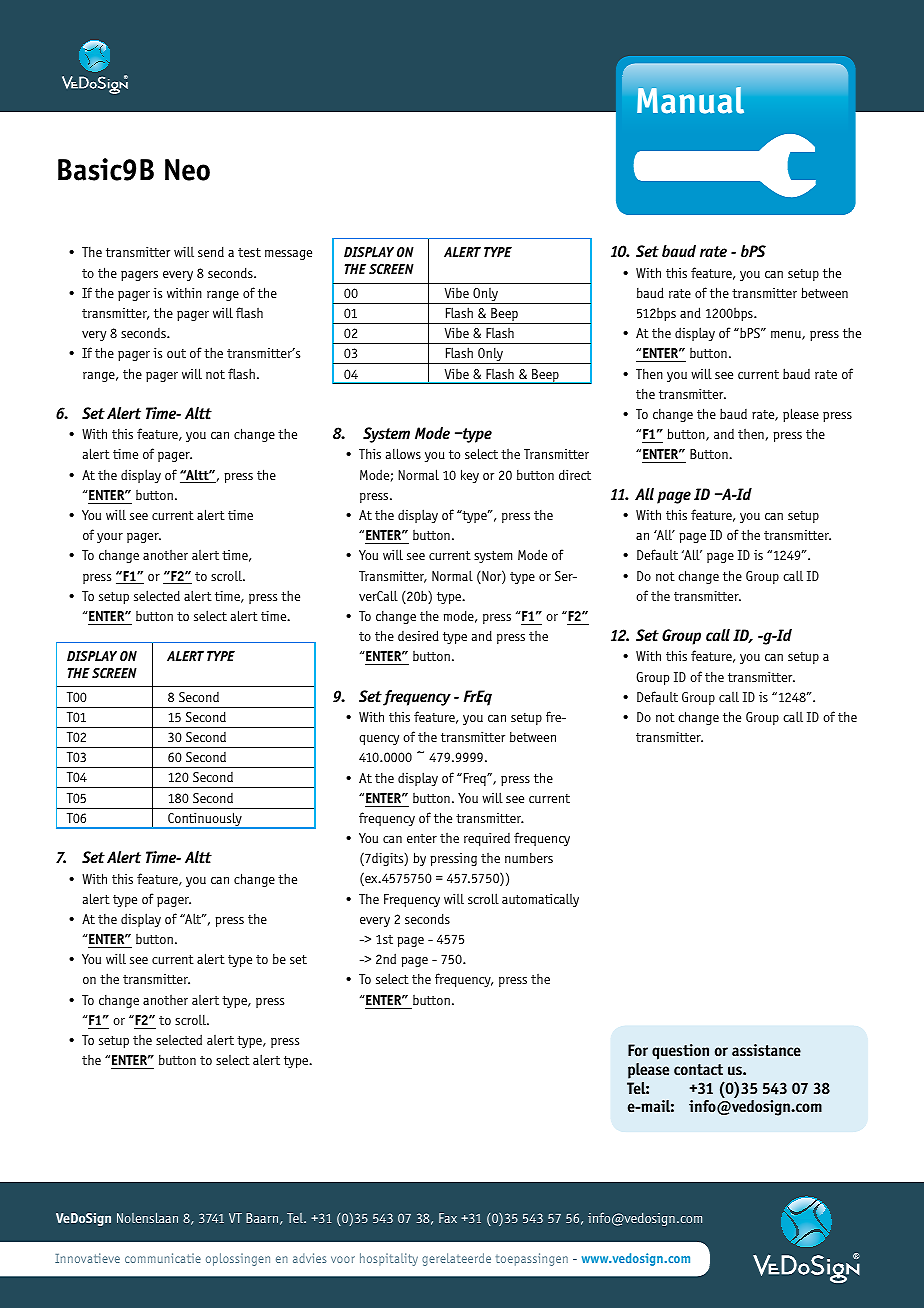 The height and width of the screenshot is (1308, 924). What do you see at coordinates (288, 255) in the screenshot?
I see `message` at bounding box center [288, 255].
